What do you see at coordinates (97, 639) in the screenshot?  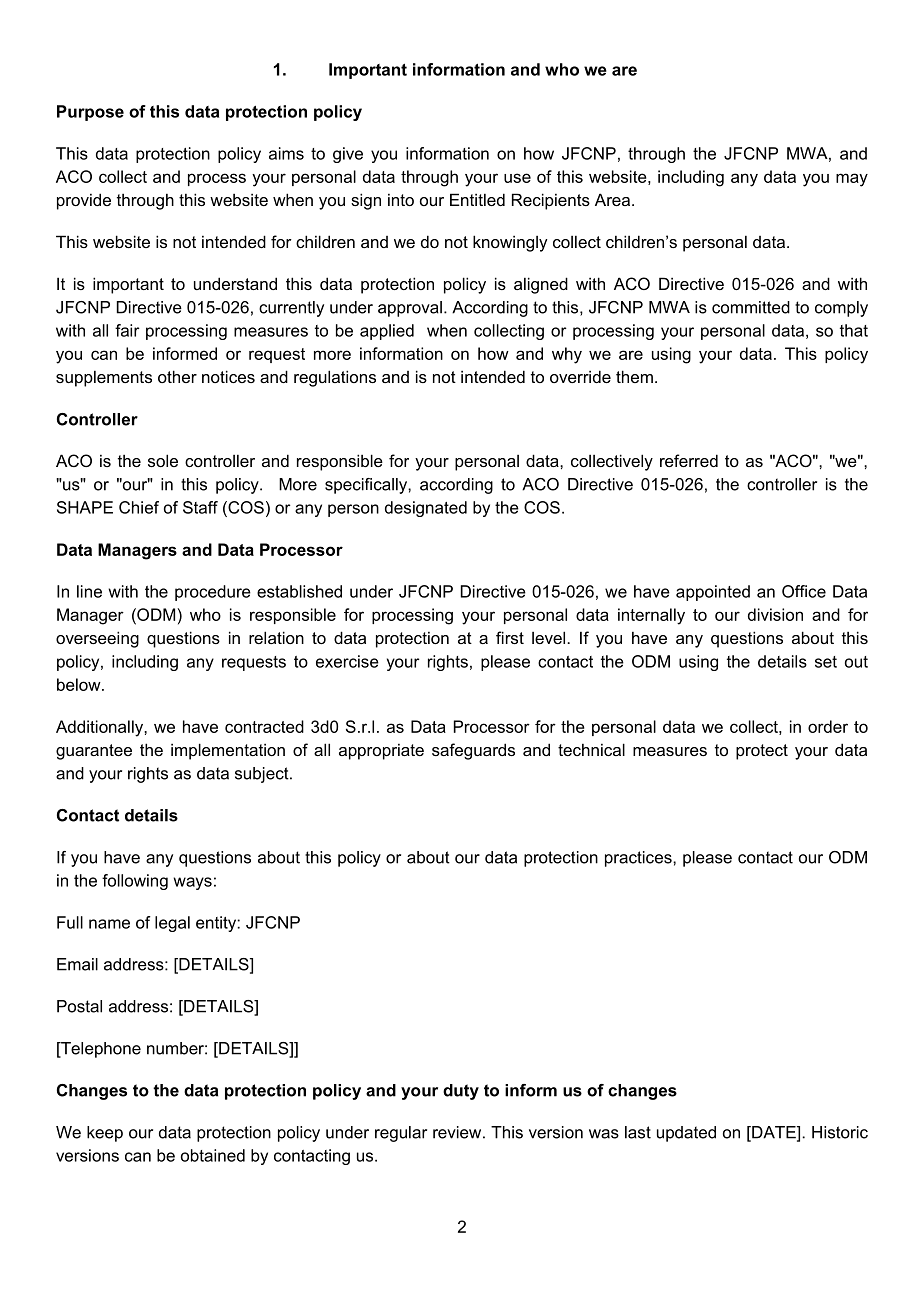 I see `overseeing` at bounding box center [97, 639].
